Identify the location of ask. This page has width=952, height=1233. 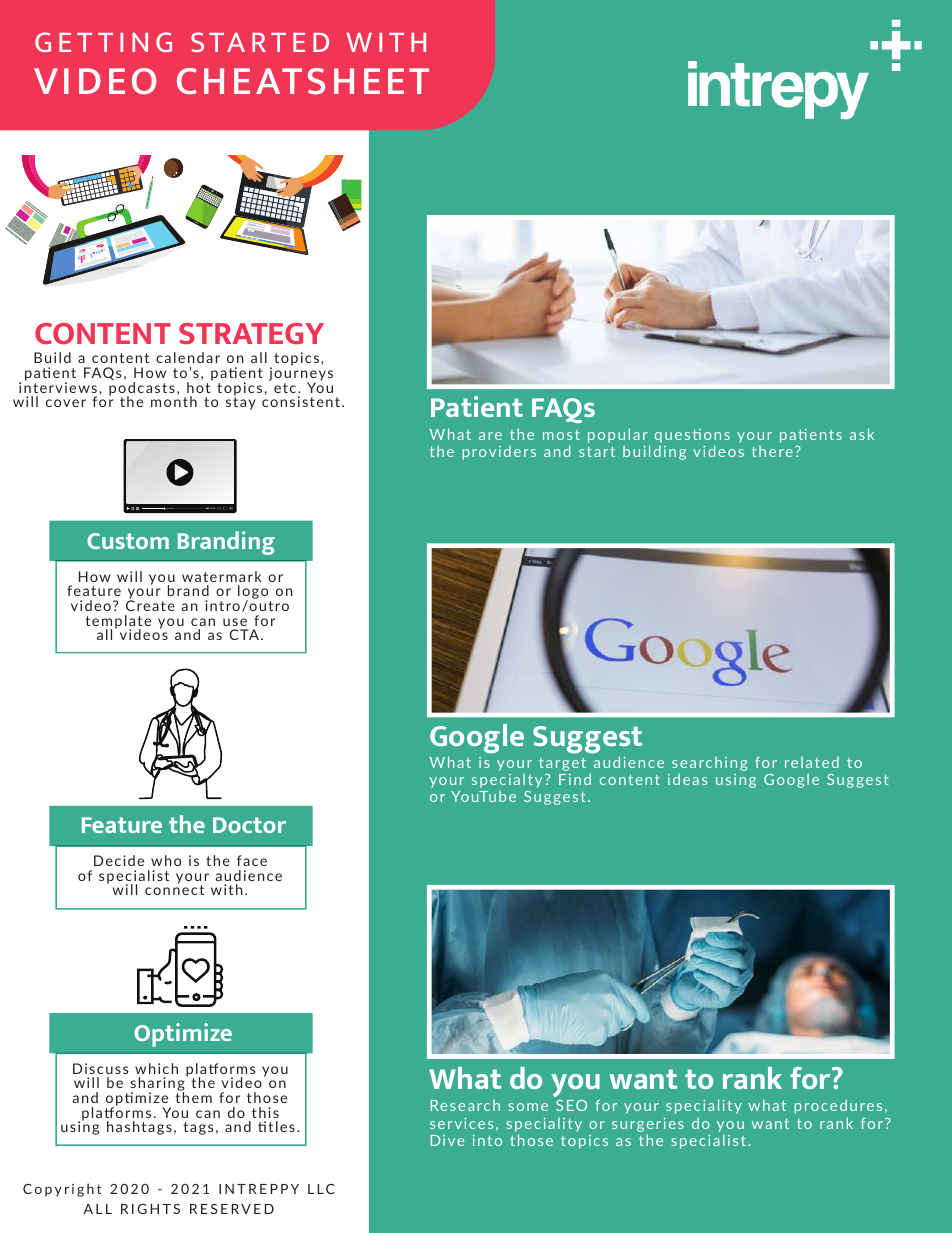
(862, 434).
